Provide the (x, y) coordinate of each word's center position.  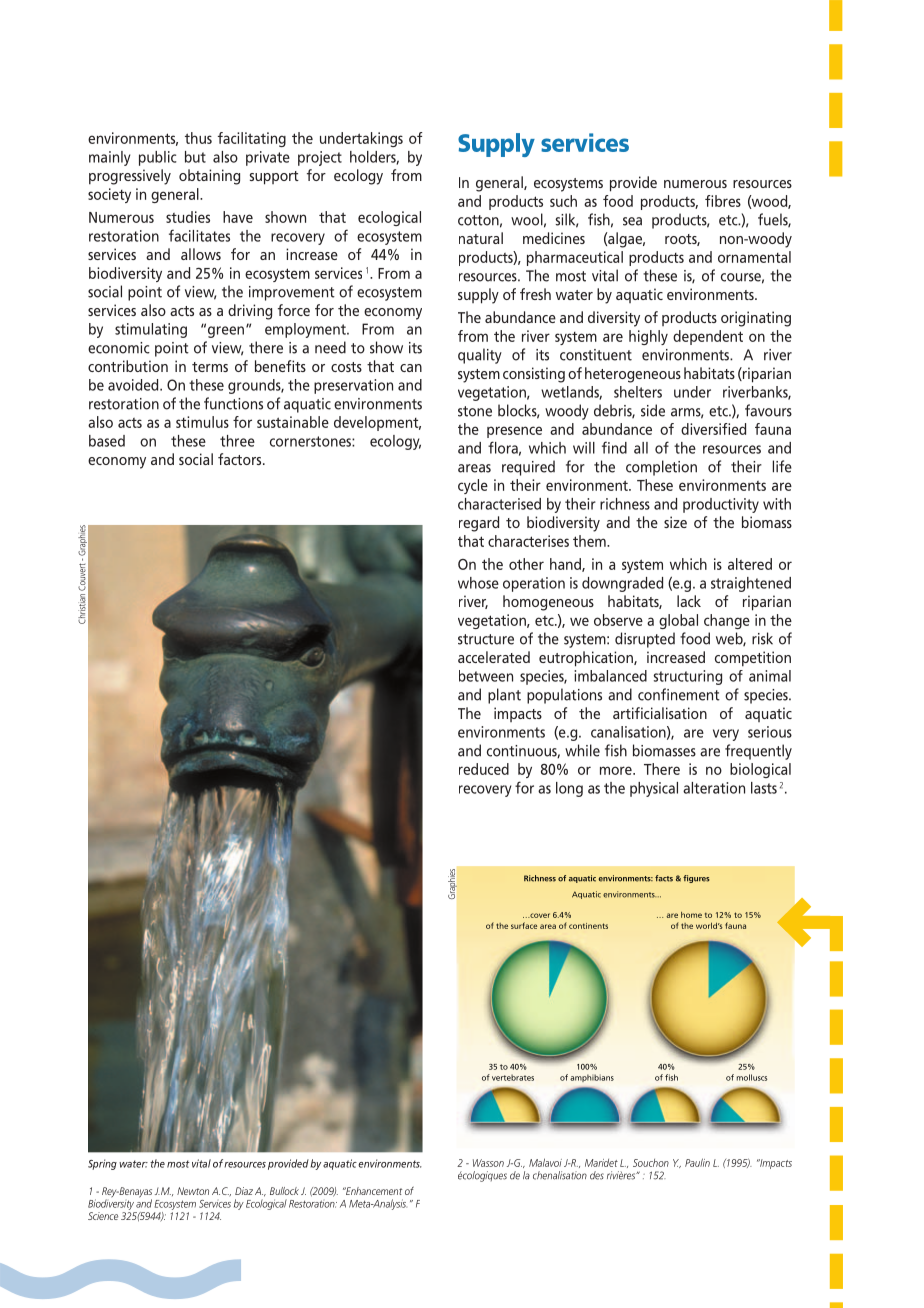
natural (481, 238)
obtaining (209, 177)
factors (241, 459)
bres (728, 201)
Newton (193, 1191)
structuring (688, 677)
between (486, 676)
